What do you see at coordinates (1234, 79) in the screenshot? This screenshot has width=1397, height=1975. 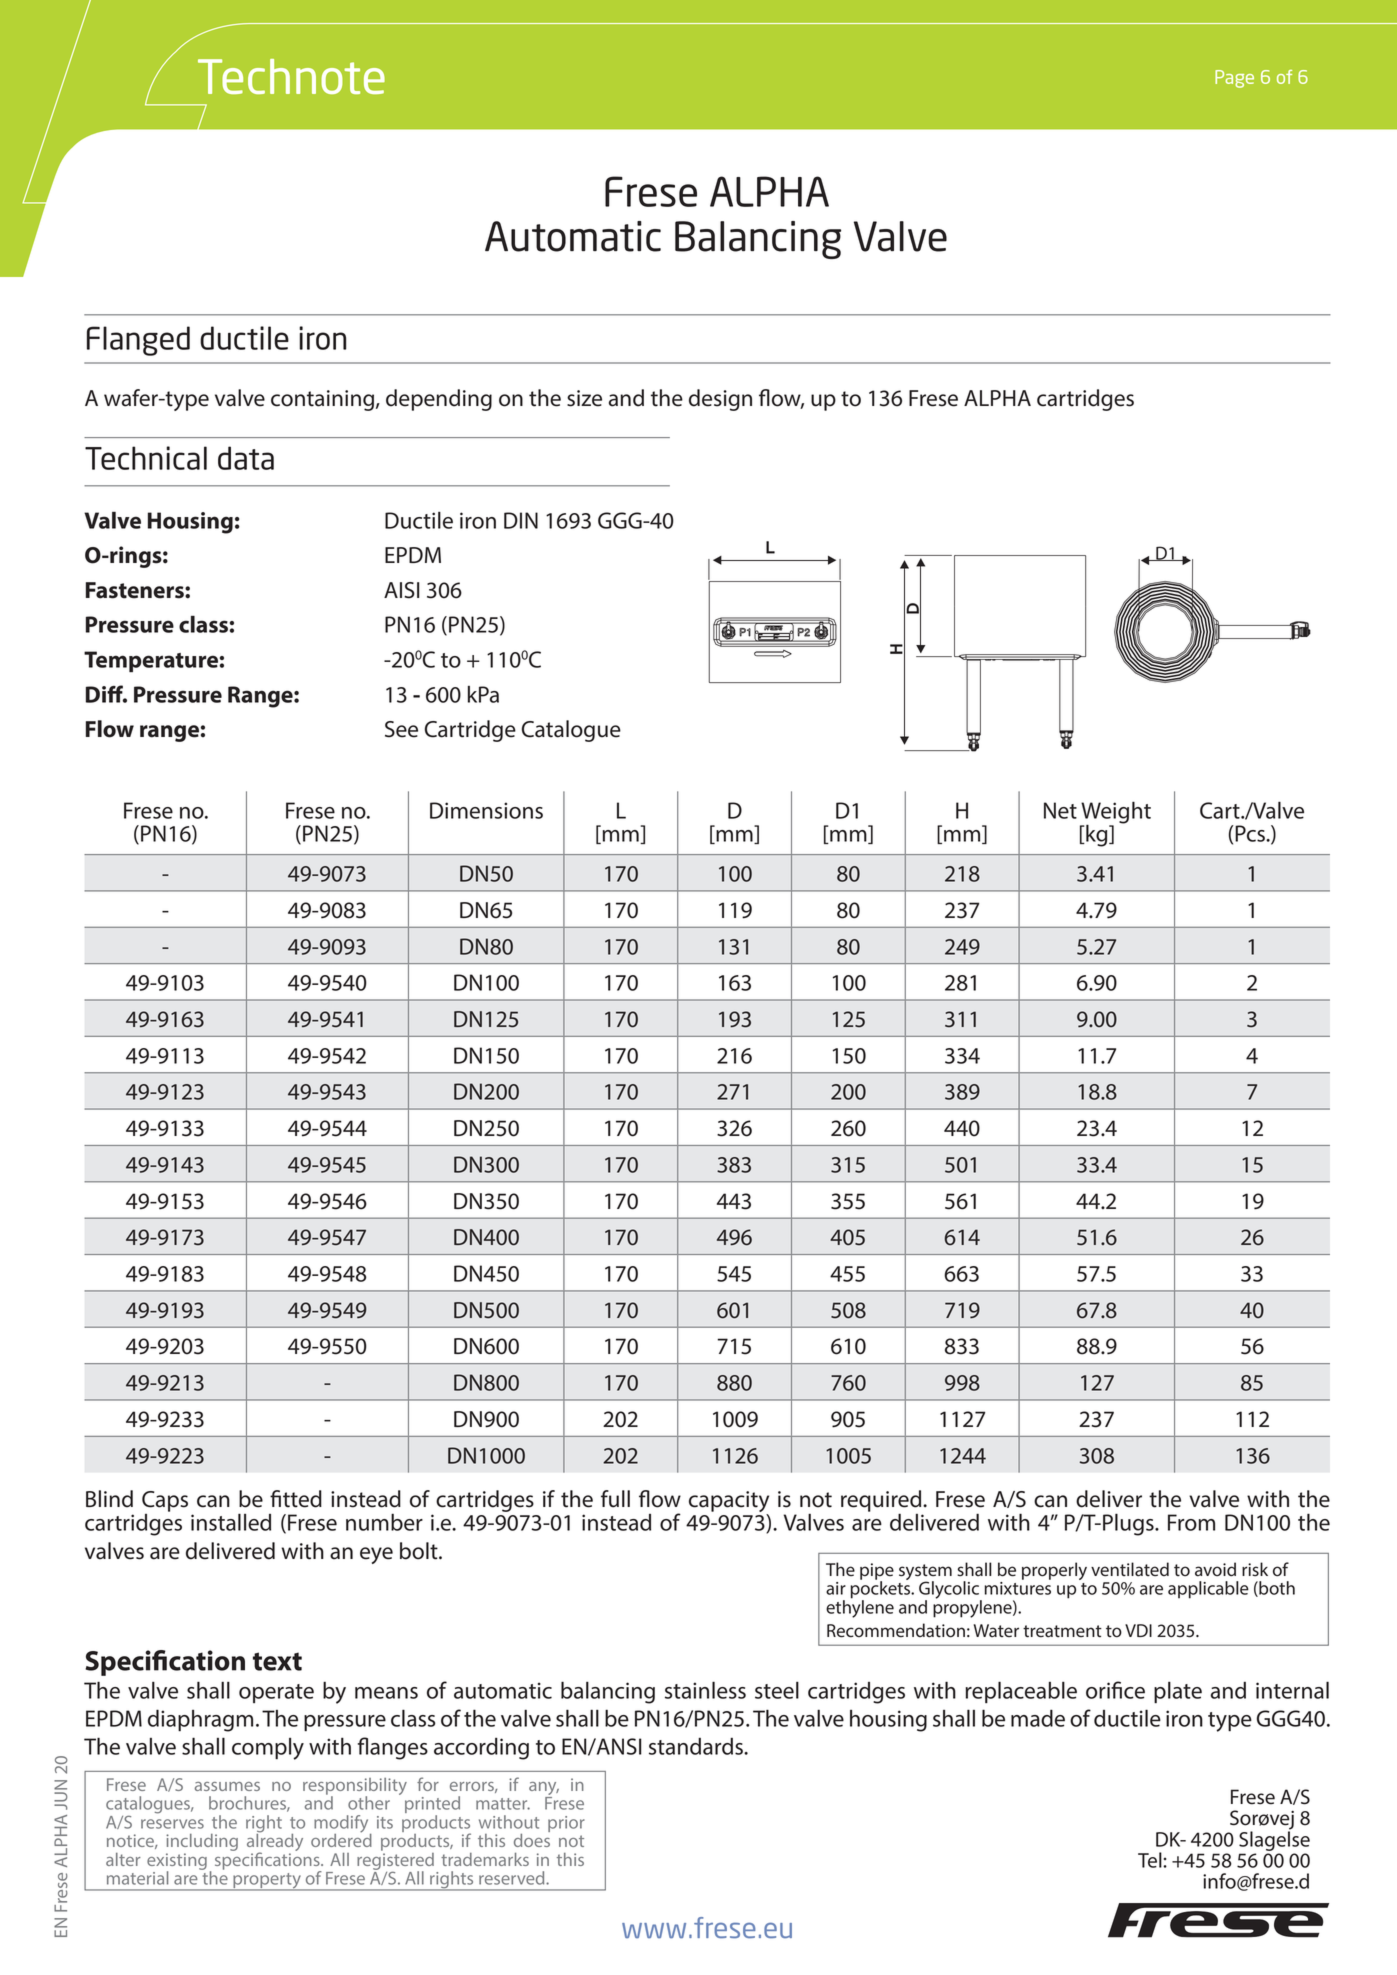 I see `Page` at bounding box center [1234, 79].
